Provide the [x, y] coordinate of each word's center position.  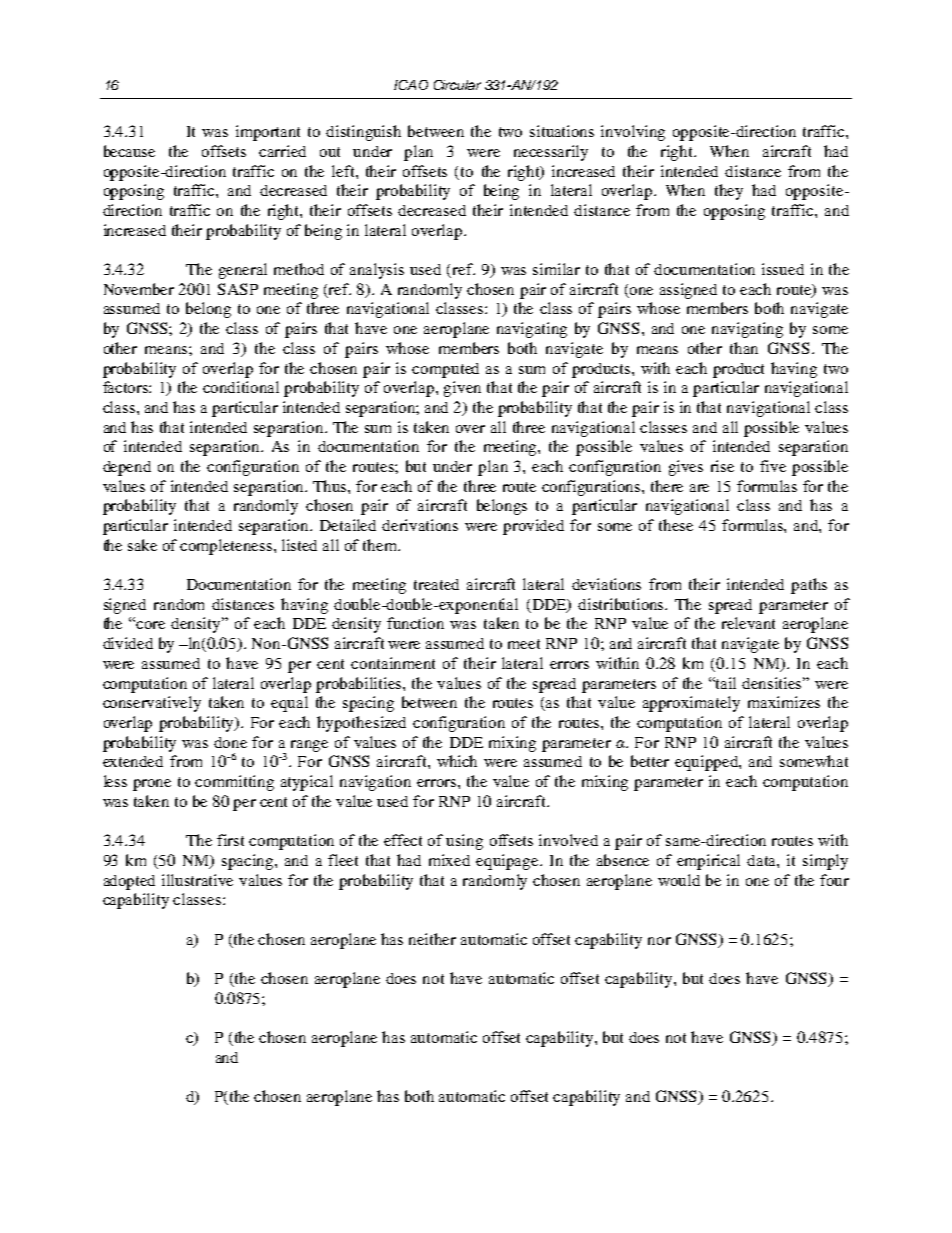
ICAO [411, 85]
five [773, 466]
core [150, 625]
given [462, 389]
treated [436, 584]
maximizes [784, 702]
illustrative [197, 880]
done [230, 742]
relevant [748, 623]
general [243, 271]
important [268, 133]
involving [633, 133]
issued [783, 269]
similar [556, 269]
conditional [241, 387]
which [457, 761]
